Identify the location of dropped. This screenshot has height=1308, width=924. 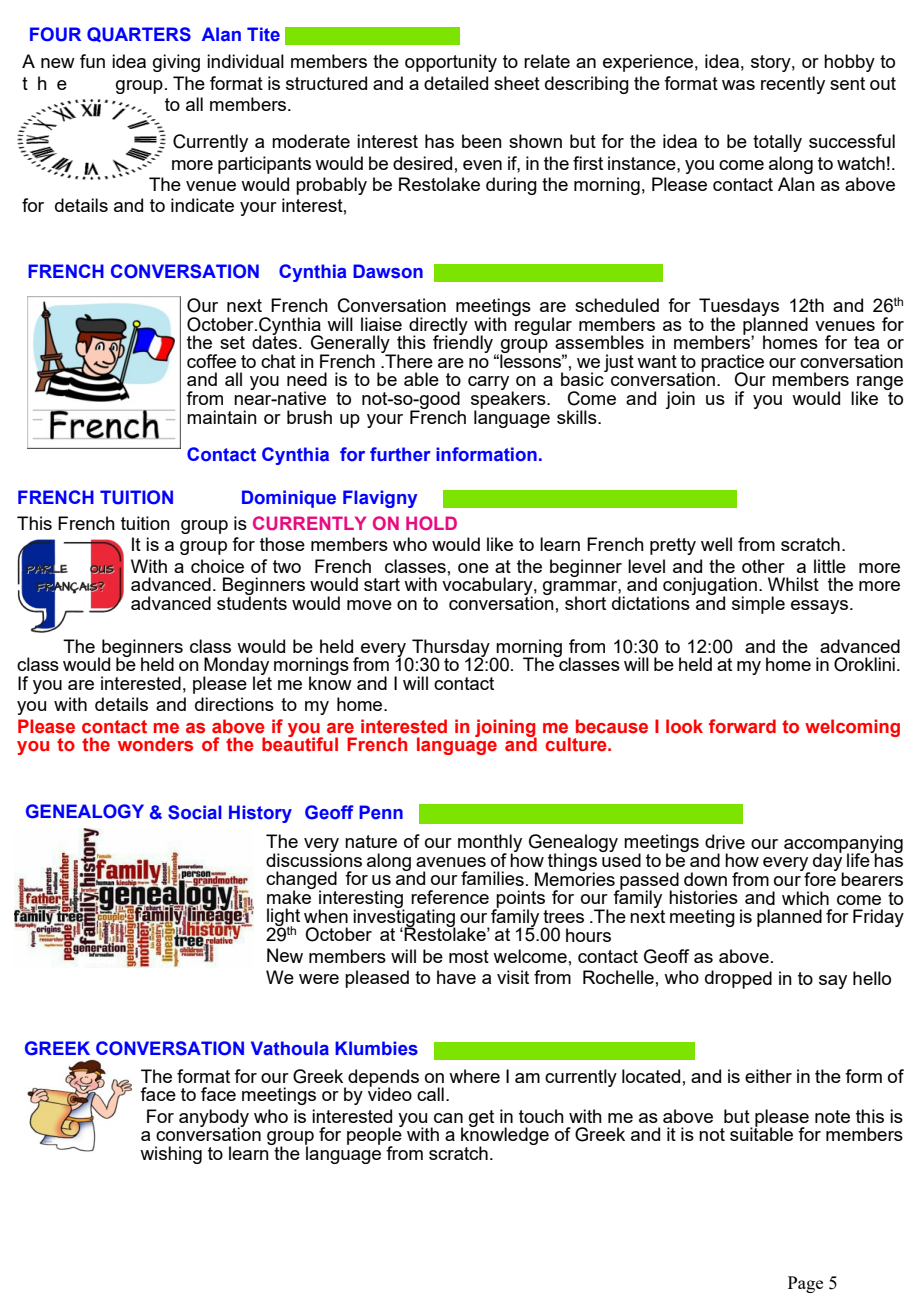
(738, 979).
